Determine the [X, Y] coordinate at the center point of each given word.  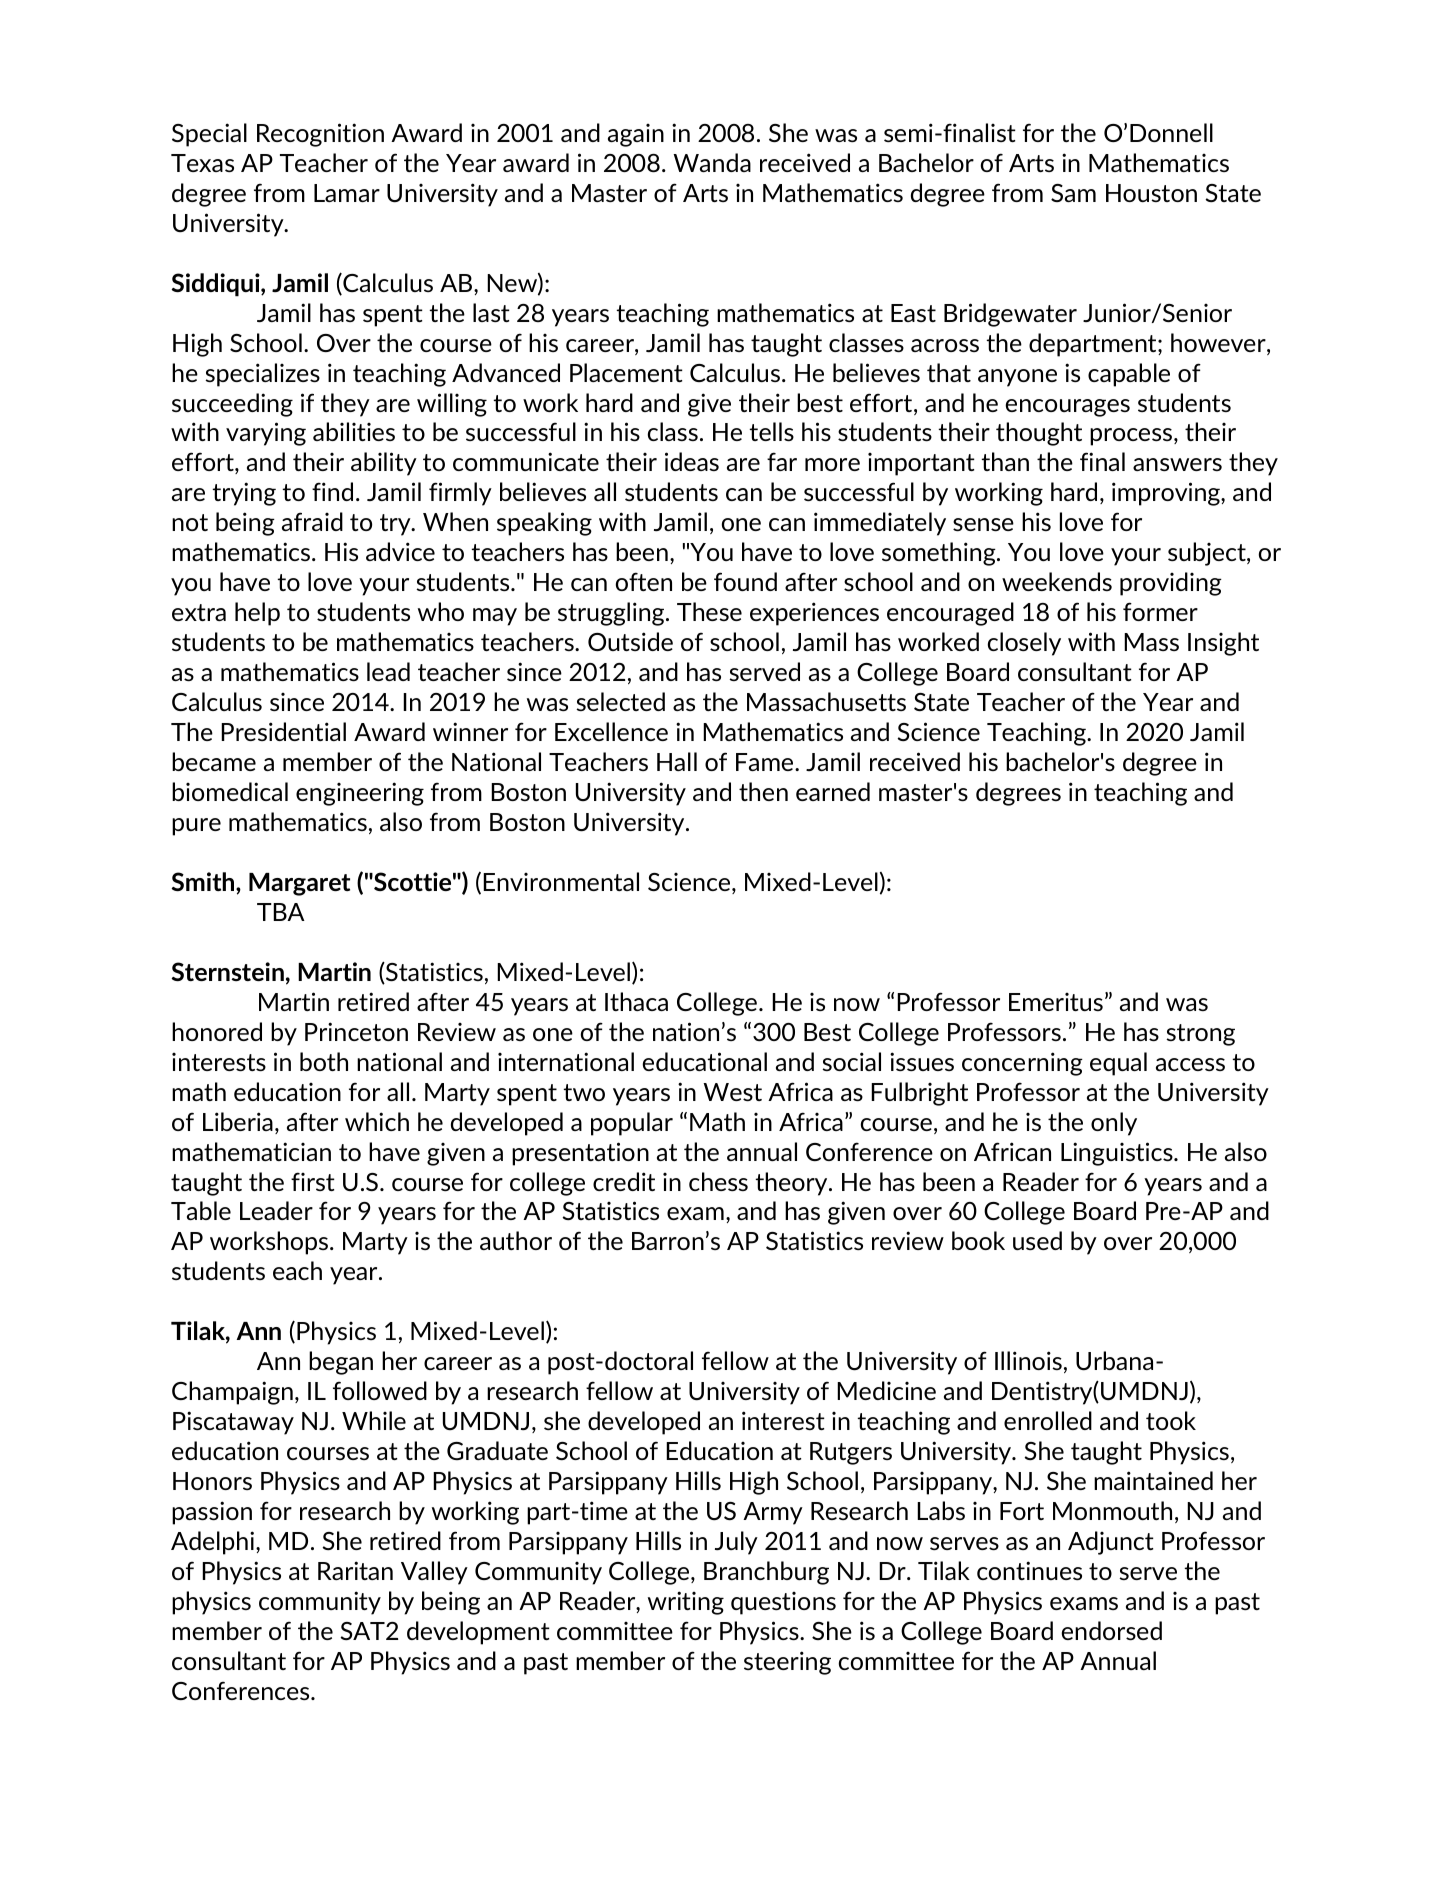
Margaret [299, 884]
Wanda [712, 162]
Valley [434, 1573]
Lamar [347, 193]
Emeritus [1056, 1002]
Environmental [561, 881]
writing [686, 1603]
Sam [1073, 193]
